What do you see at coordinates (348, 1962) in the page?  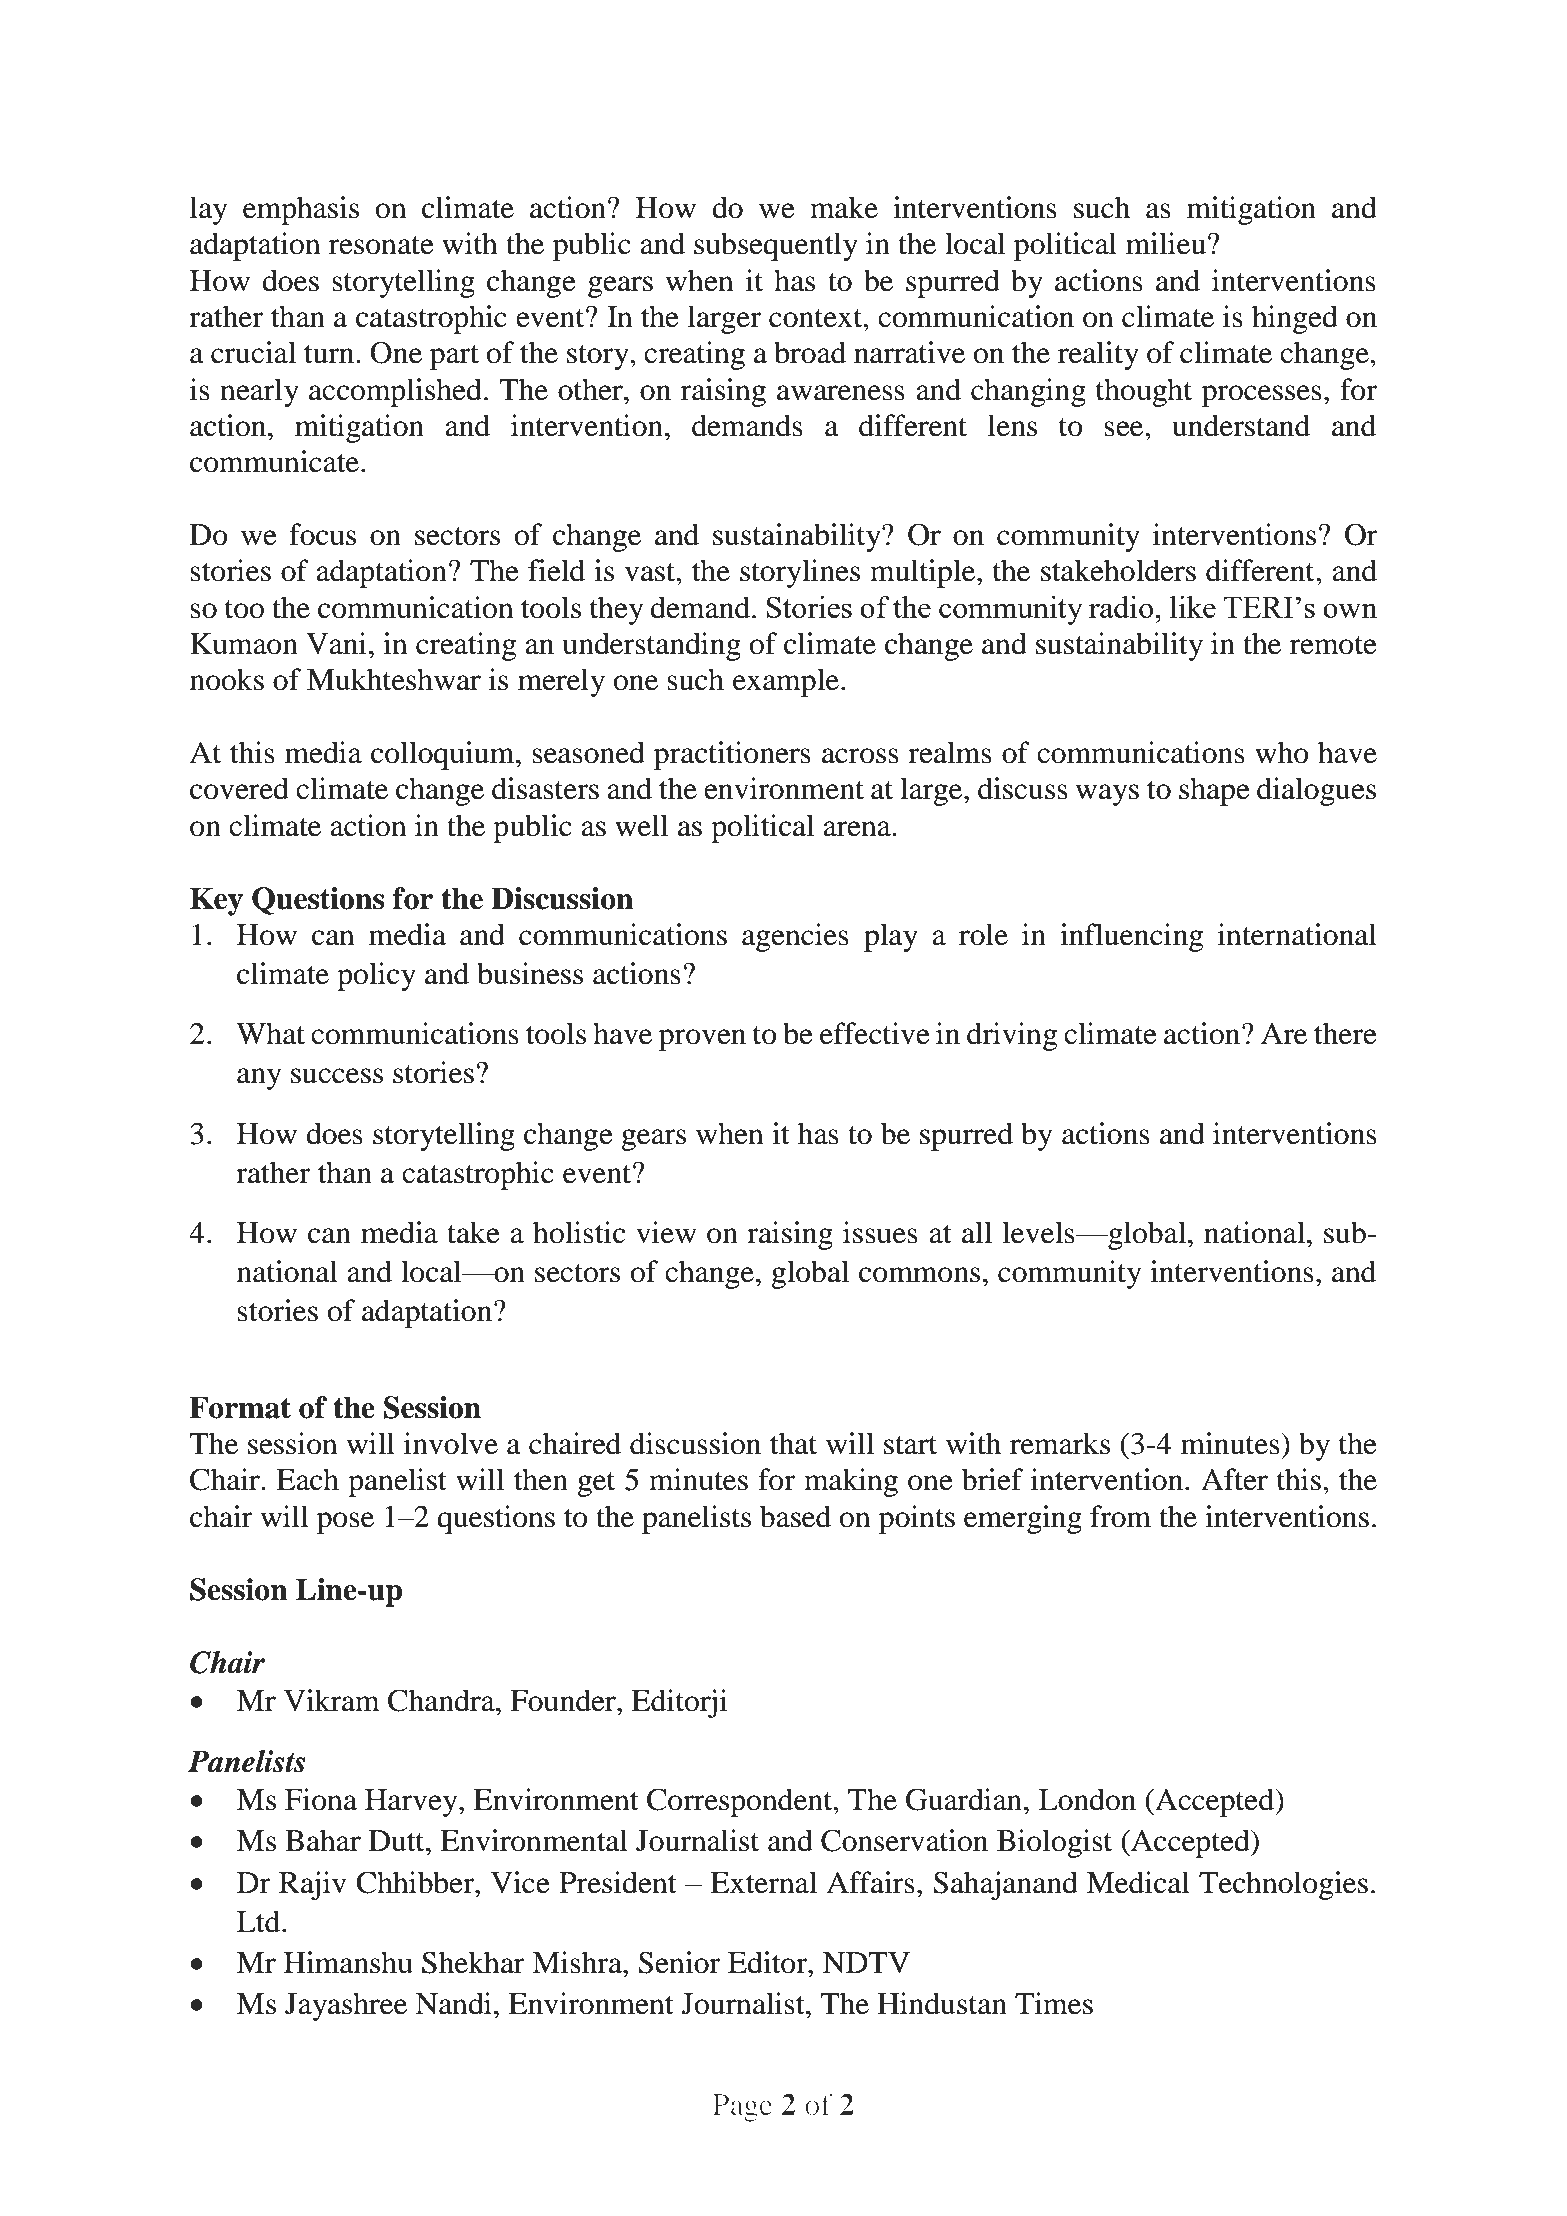 I see `Himanshu` at bounding box center [348, 1962].
